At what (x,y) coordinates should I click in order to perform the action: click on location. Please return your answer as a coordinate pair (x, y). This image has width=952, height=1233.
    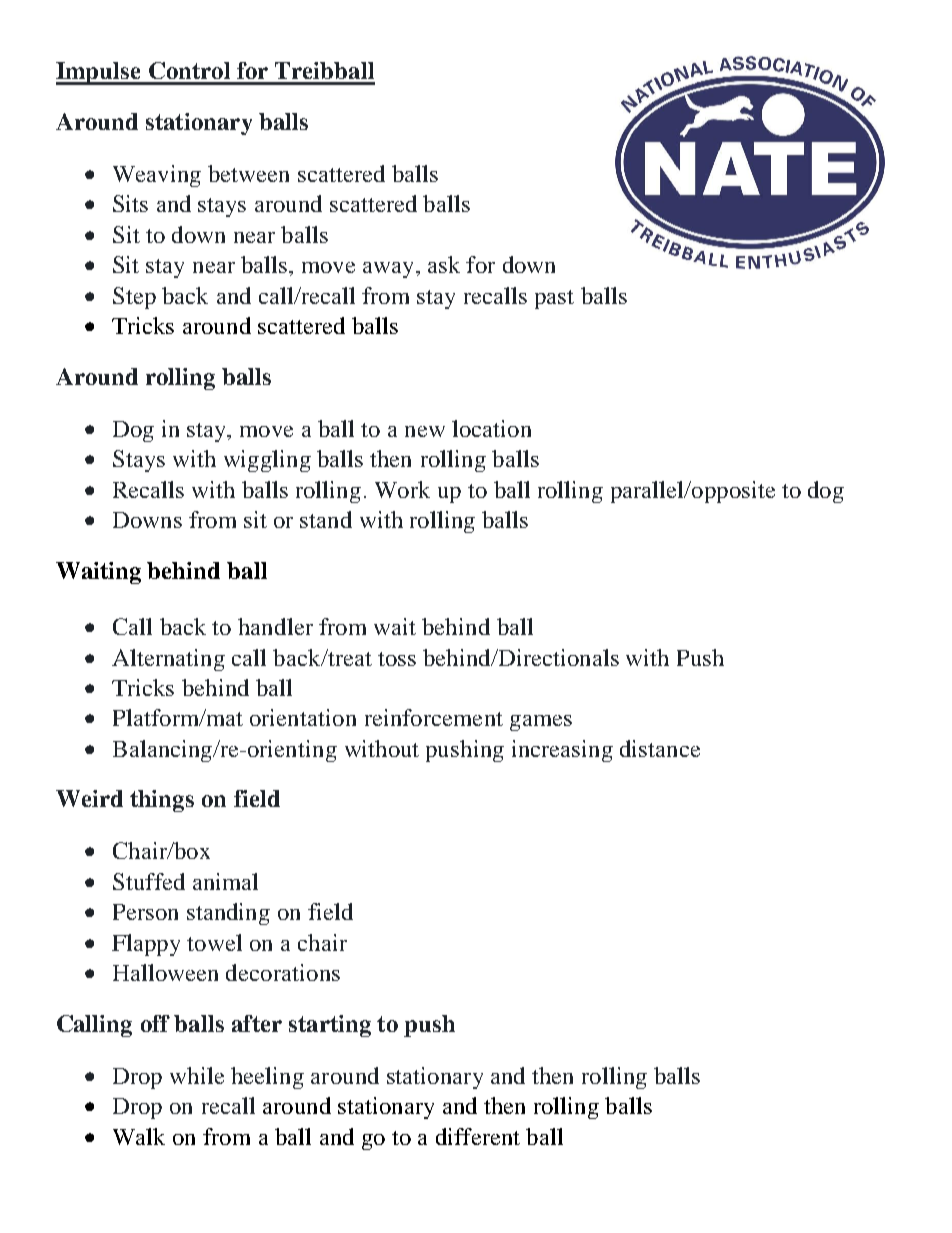
    Looking at the image, I should click on (491, 428).
